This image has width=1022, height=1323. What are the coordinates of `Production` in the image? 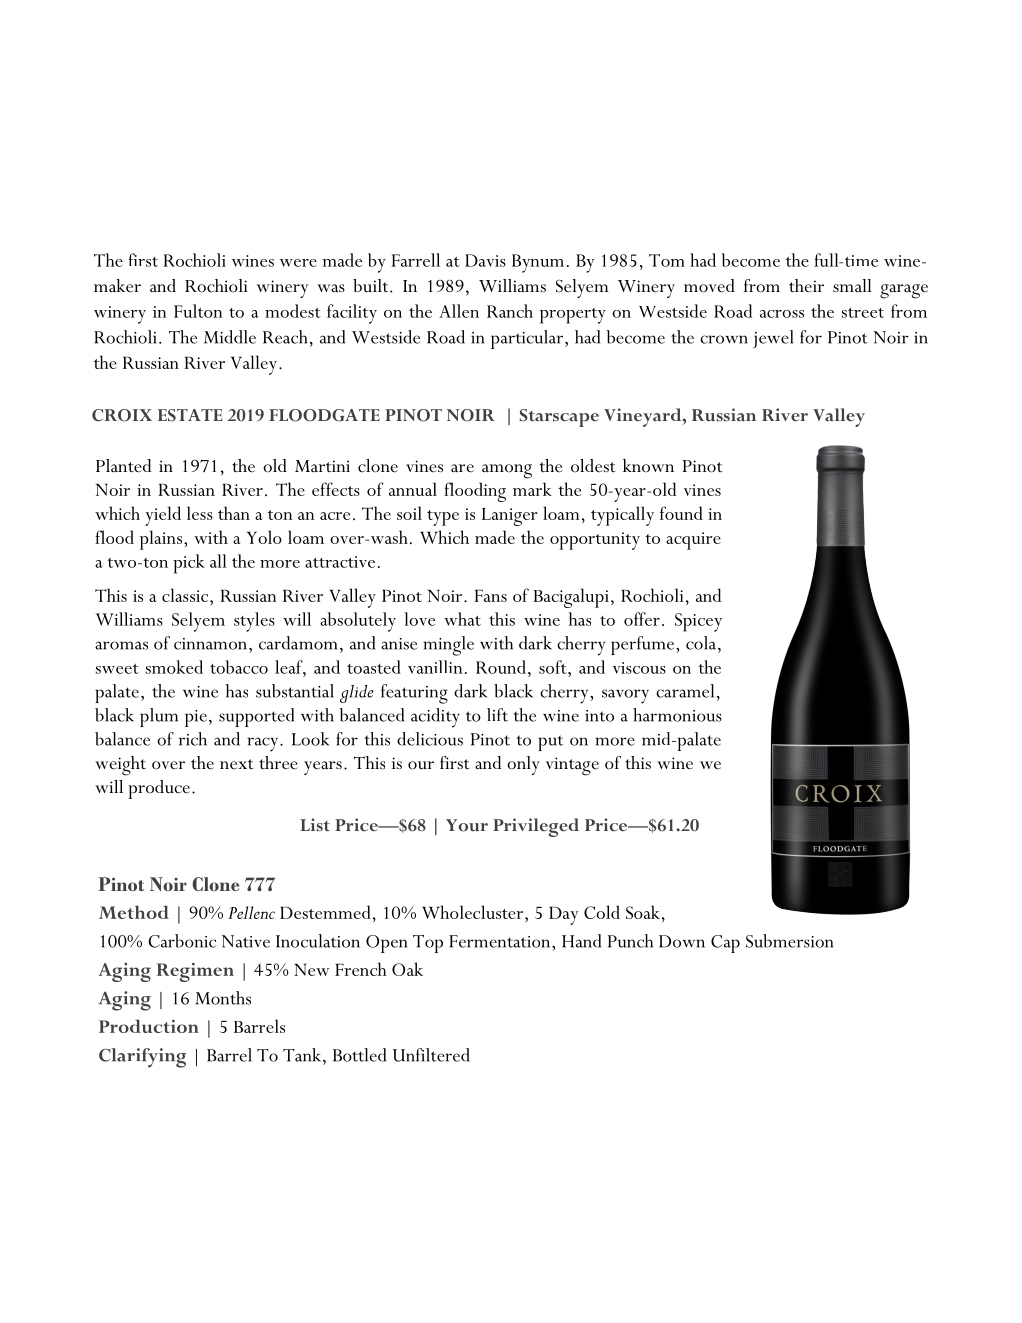 It's located at (149, 1026).
